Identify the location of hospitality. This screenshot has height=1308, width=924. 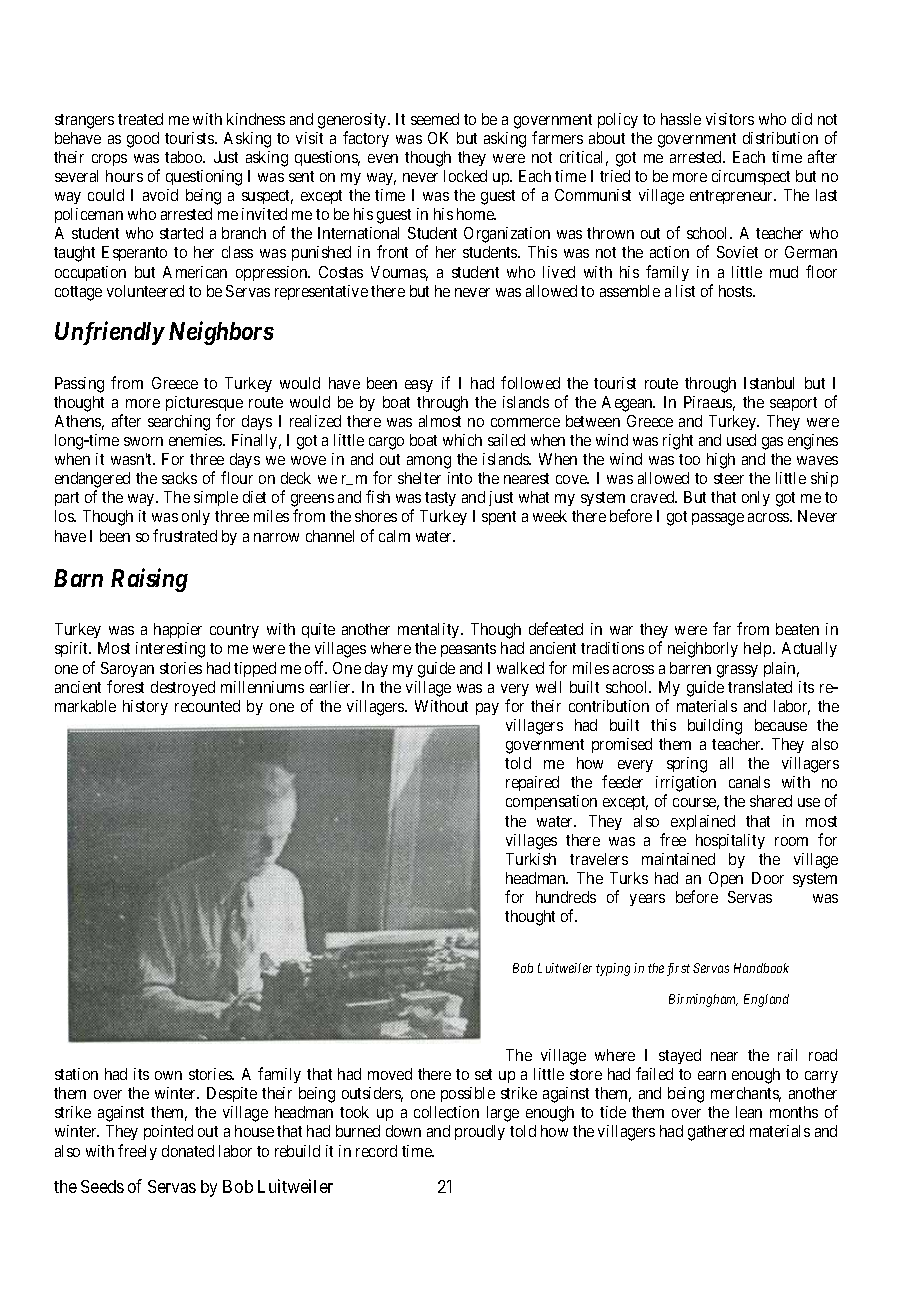
(730, 841).
